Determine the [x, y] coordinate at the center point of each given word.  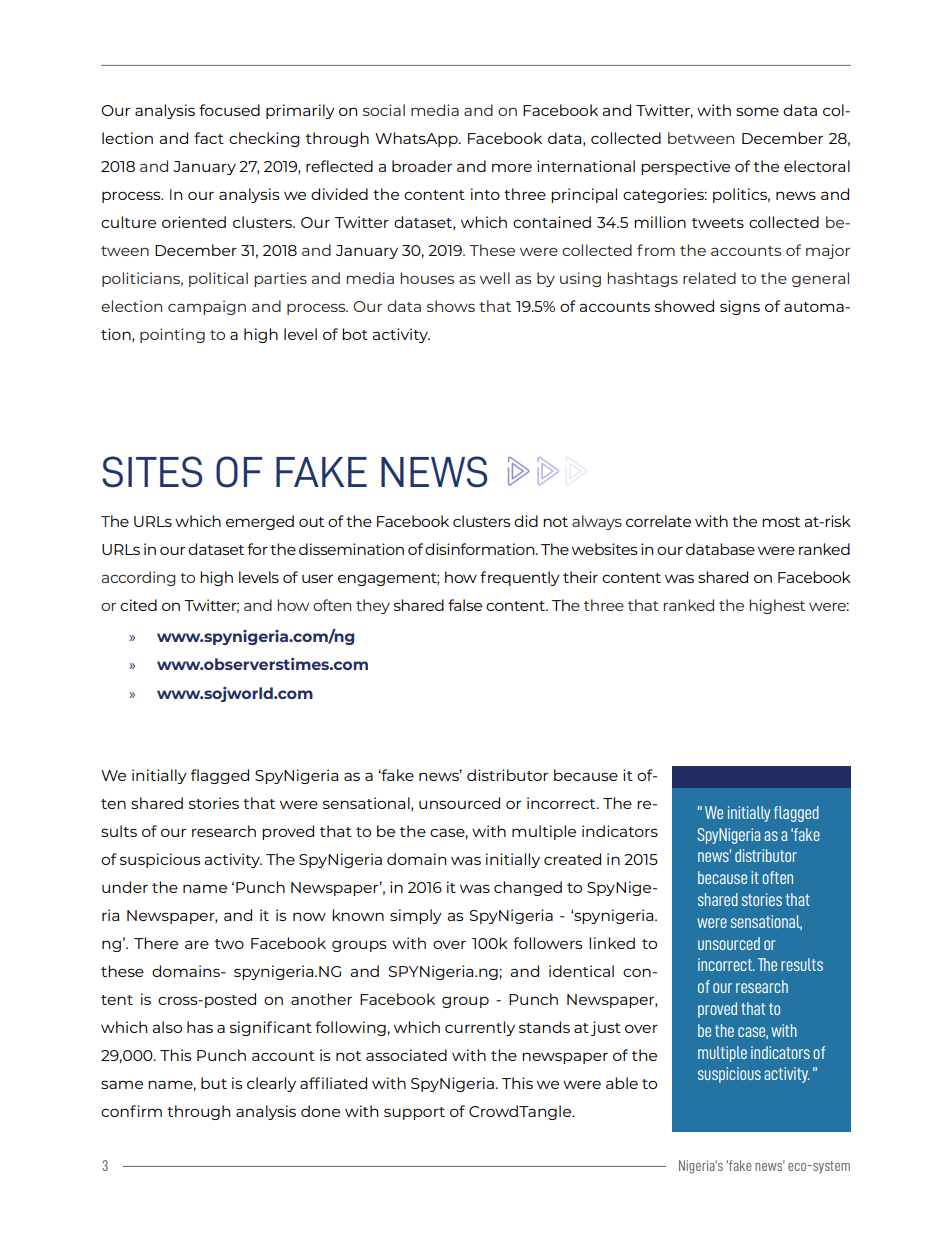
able [622, 1083]
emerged [260, 522]
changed [528, 888]
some [757, 111]
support [414, 1113]
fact [209, 138]
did [526, 521]
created [572, 859]
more [512, 167]
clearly [271, 1084]
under [125, 887]
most [781, 522]
